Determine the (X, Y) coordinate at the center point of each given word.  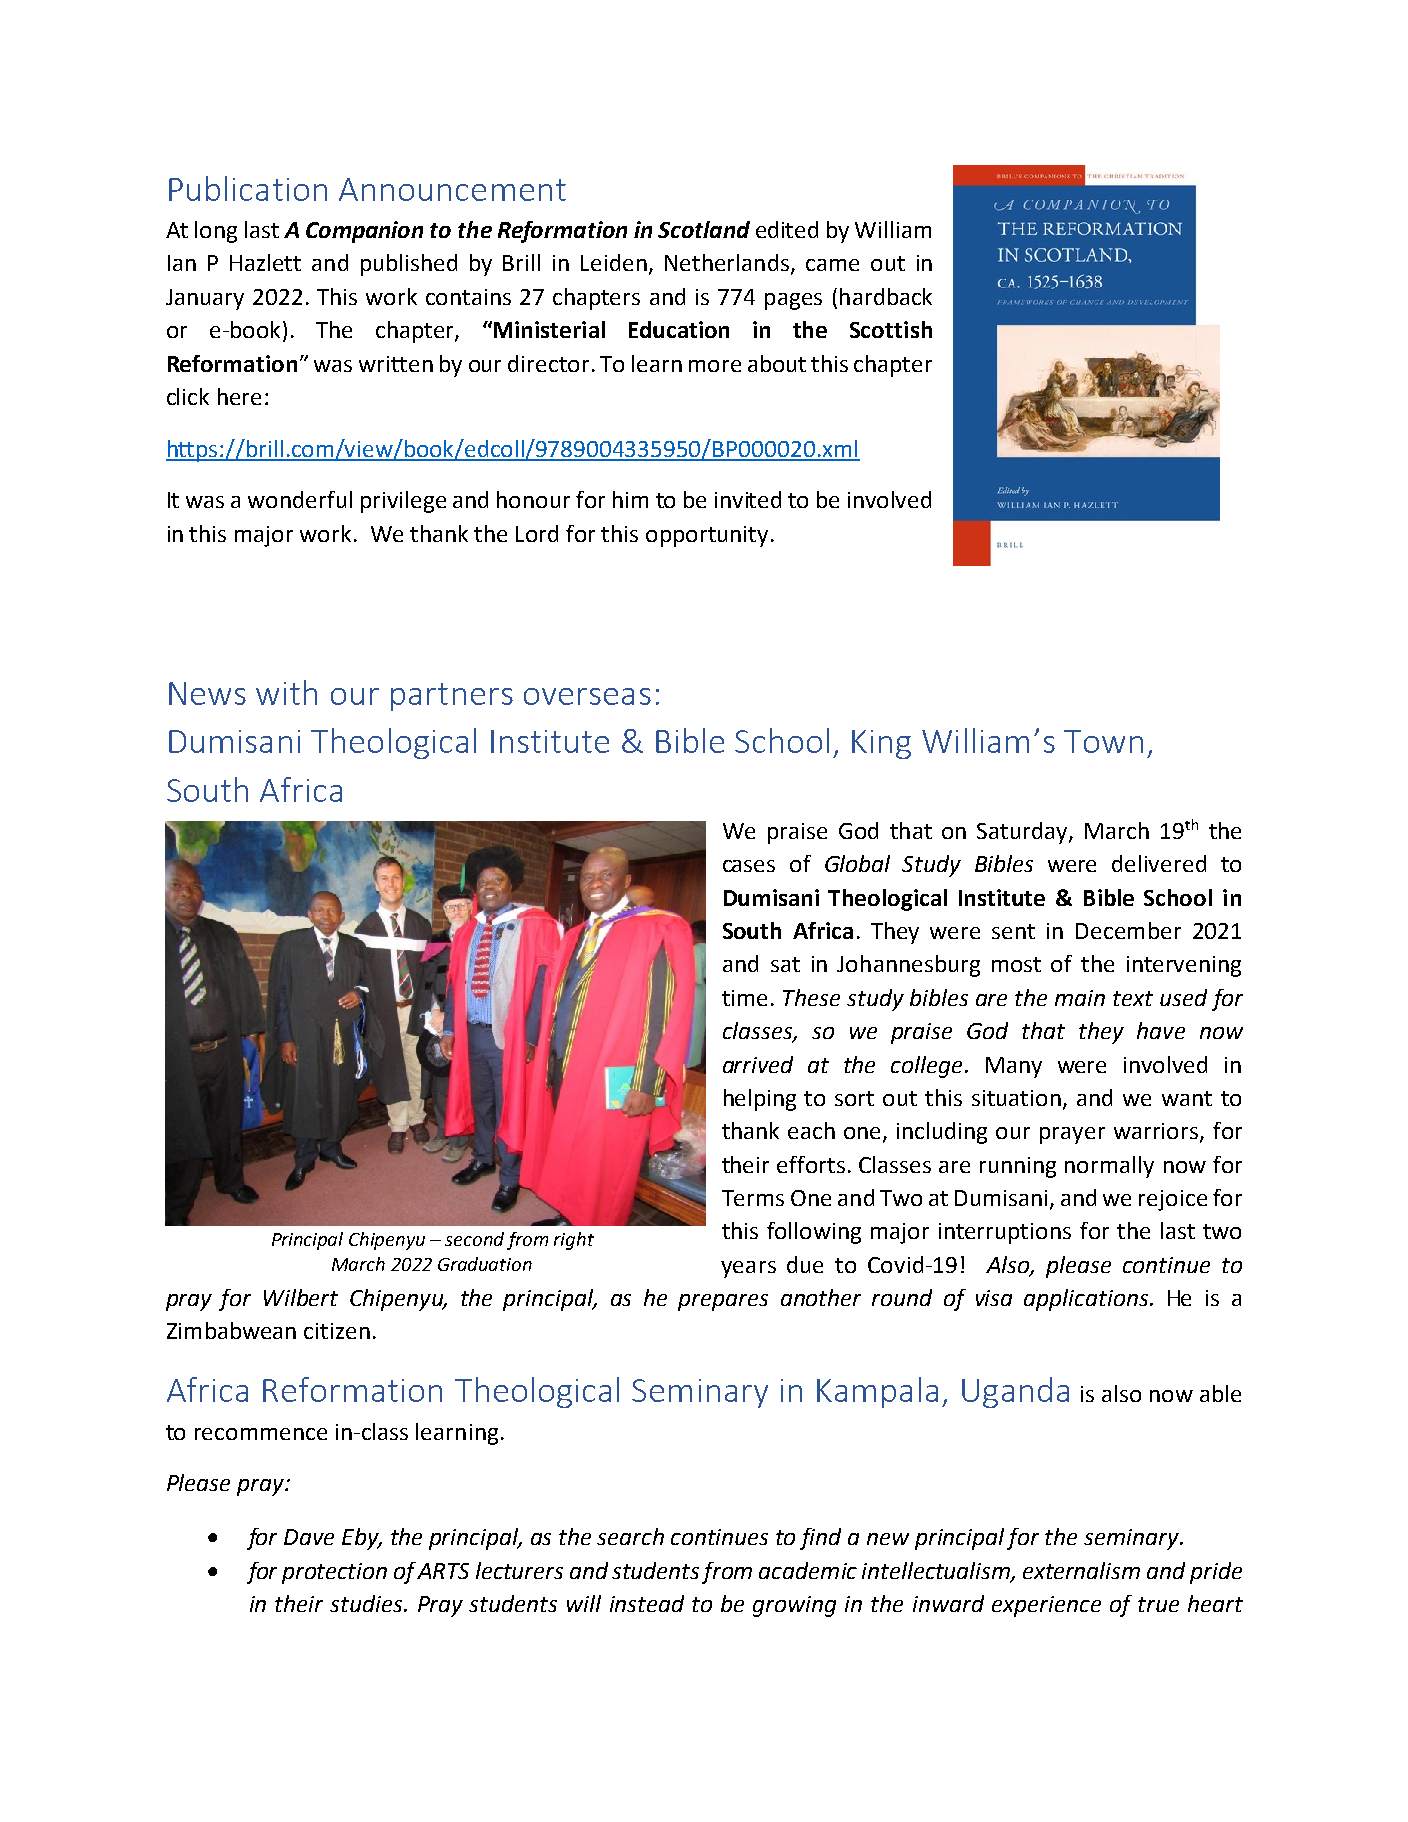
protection (334, 1573)
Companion (364, 232)
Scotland (704, 229)
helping (760, 1100)
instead (647, 1603)
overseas (587, 696)
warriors (1157, 1132)
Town (1103, 741)
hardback (886, 296)
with (286, 692)
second (474, 1239)
